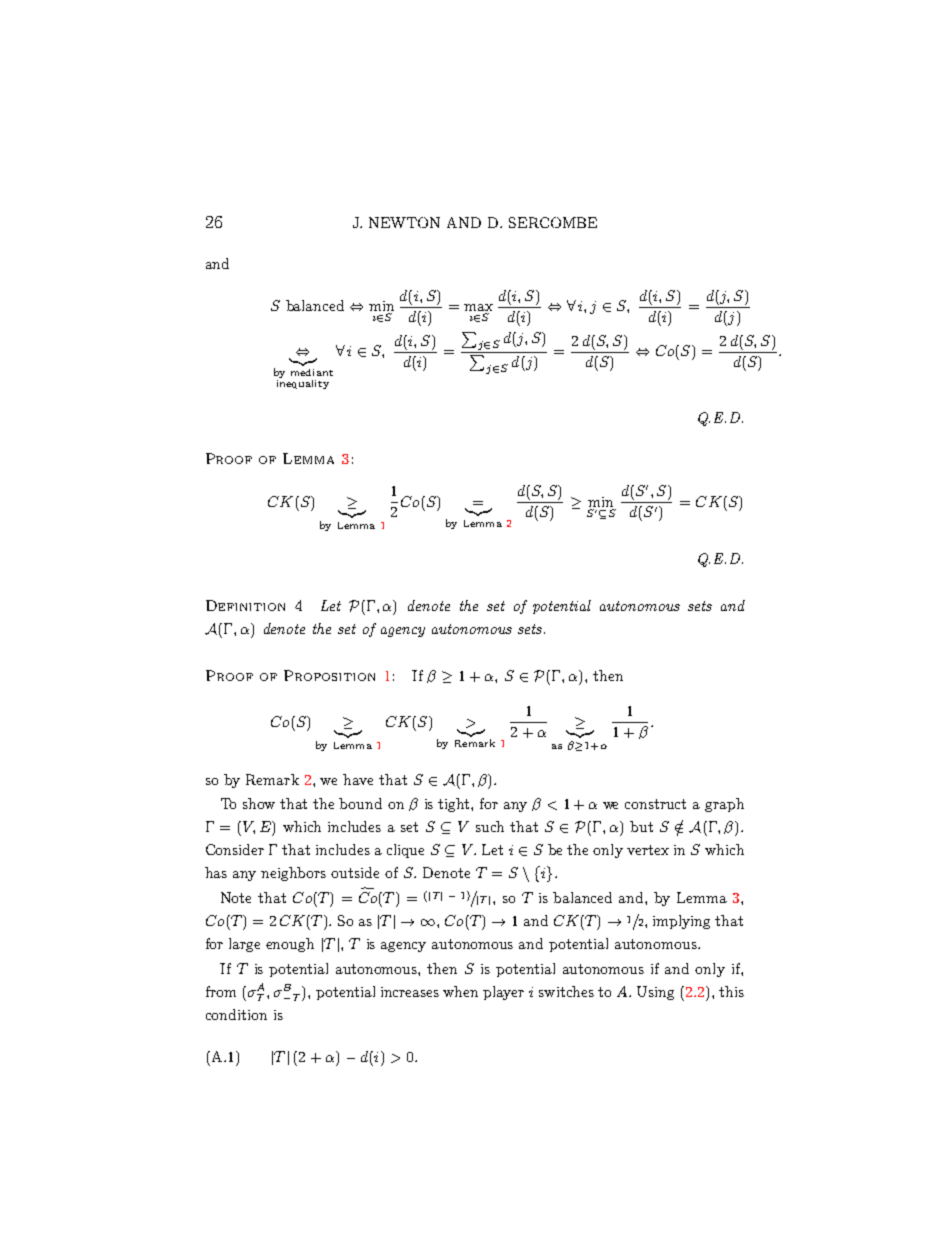 This page has height=1233, width=952. I want to click on graph, so click(724, 805).
